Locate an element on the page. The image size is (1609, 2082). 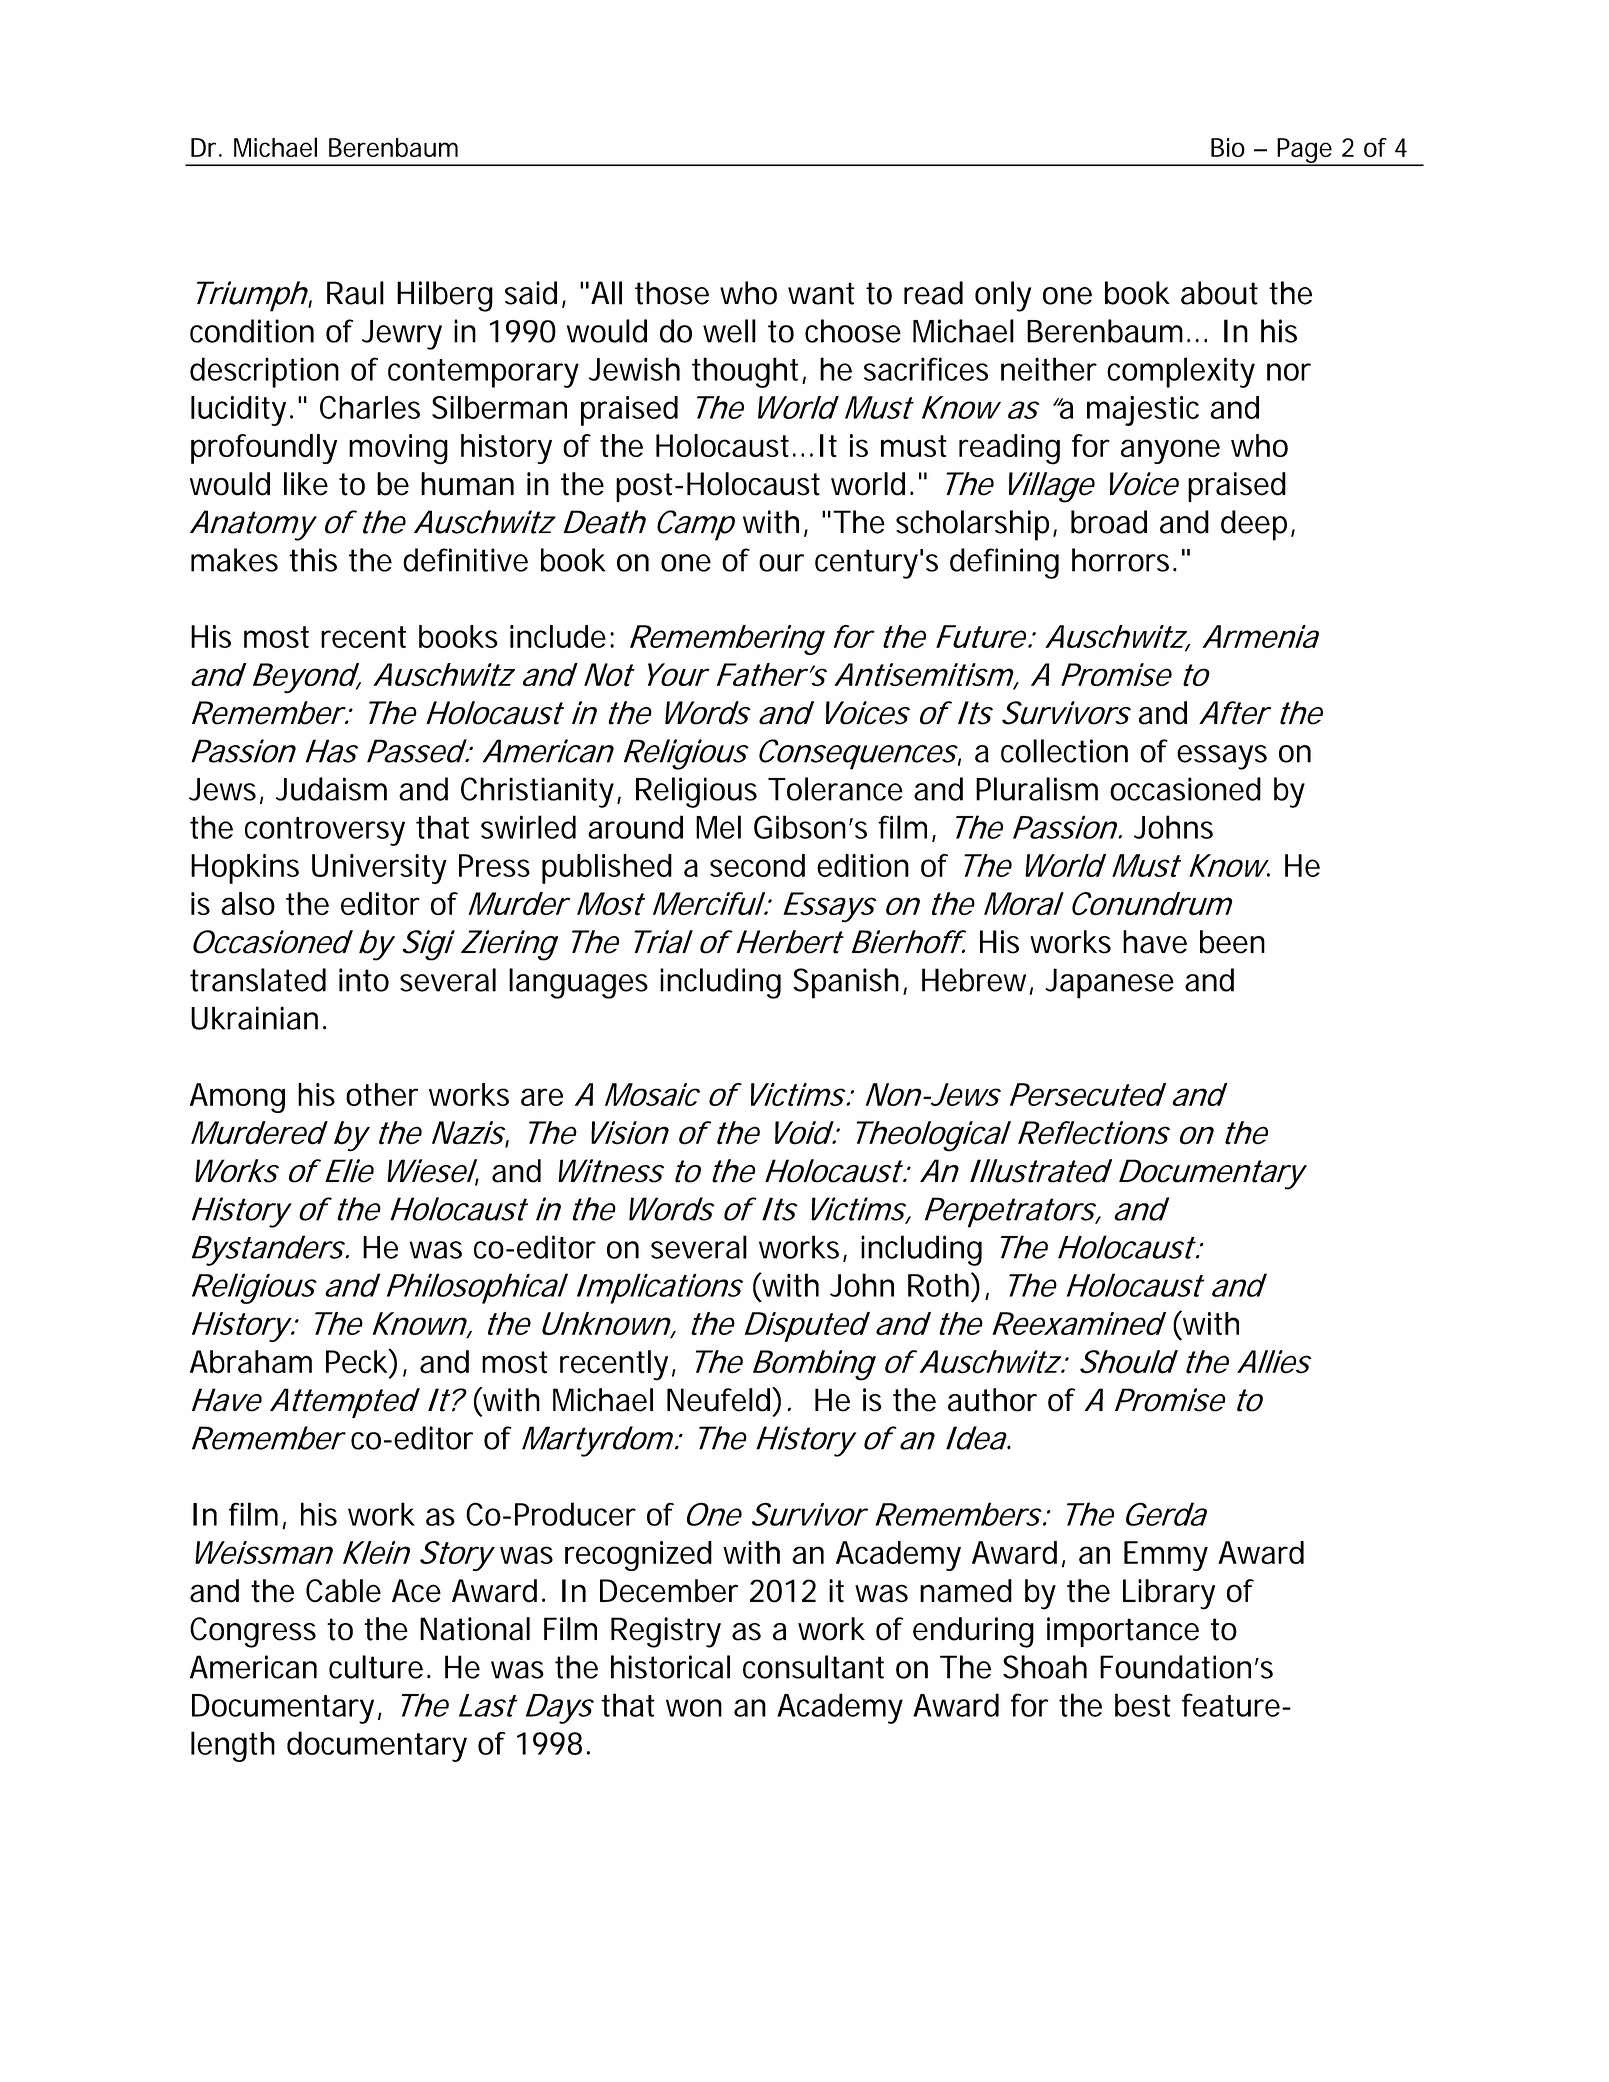
Judaism is located at coordinates (331, 789).
